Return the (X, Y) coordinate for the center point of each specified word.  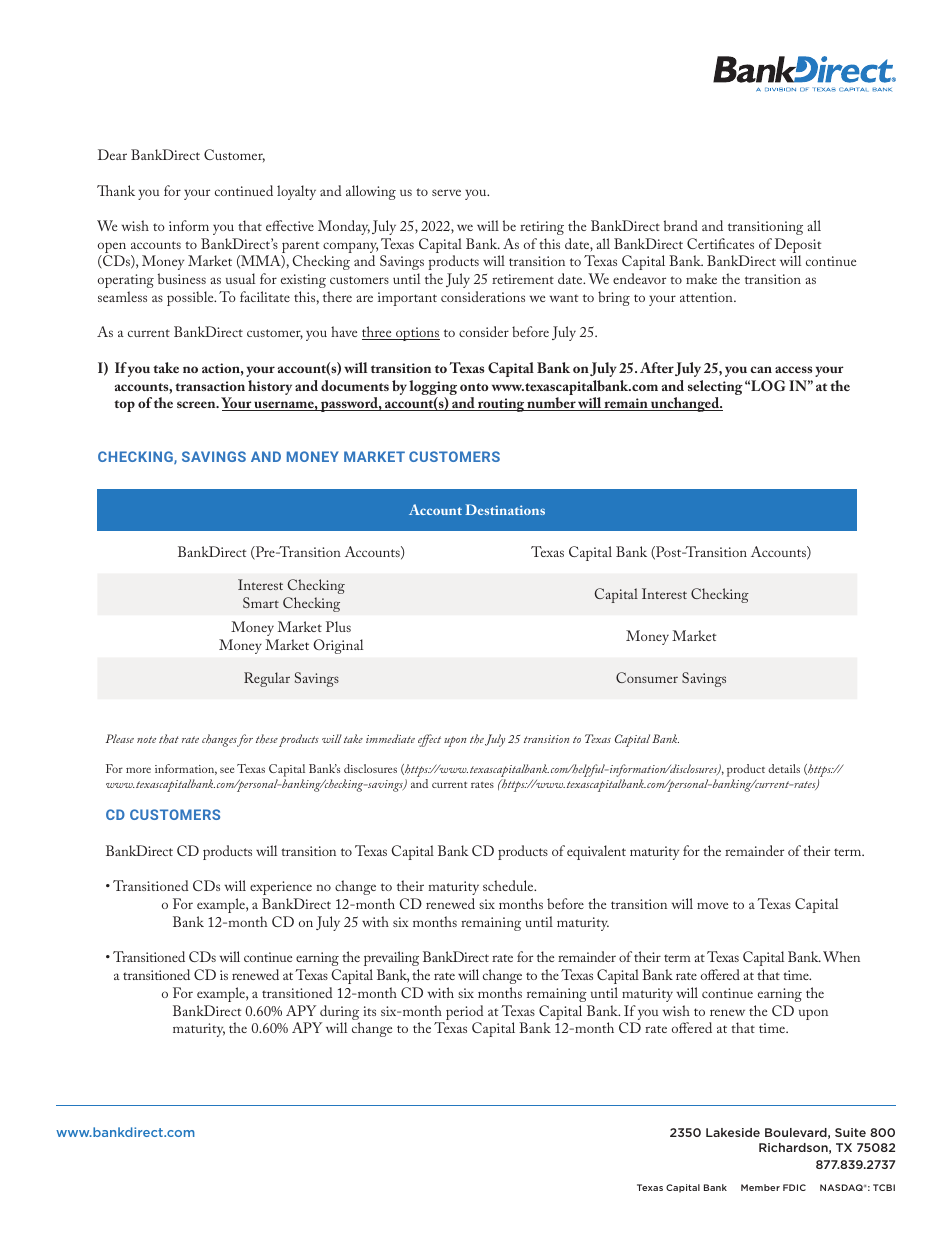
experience (281, 888)
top (124, 406)
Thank (116, 190)
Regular (267, 679)
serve (446, 192)
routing (501, 405)
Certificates (720, 243)
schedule (509, 885)
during (339, 1014)
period (464, 1014)
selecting (715, 389)
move (712, 905)
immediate (390, 738)
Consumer (647, 677)
